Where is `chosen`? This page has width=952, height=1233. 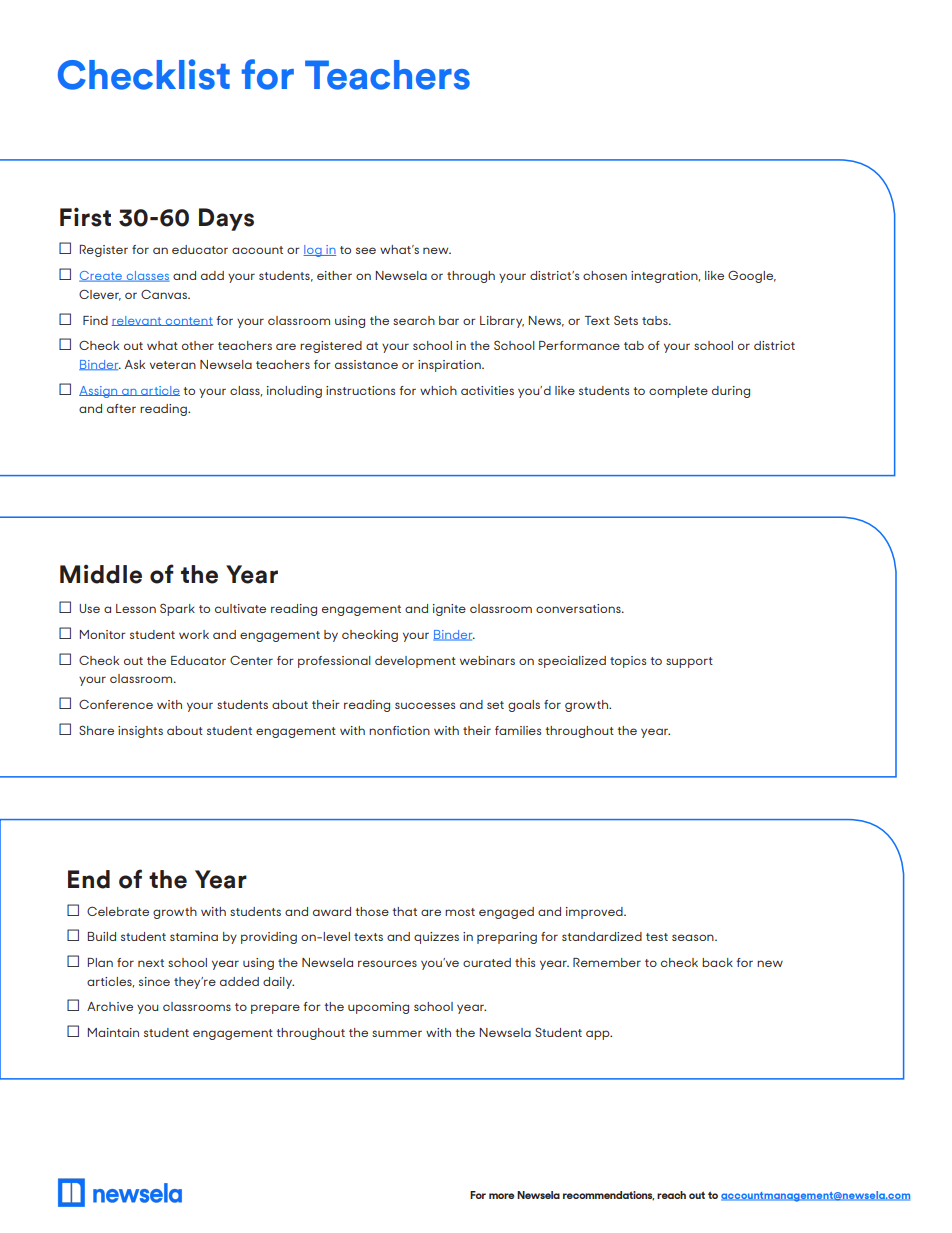
chosen is located at coordinates (605, 275).
